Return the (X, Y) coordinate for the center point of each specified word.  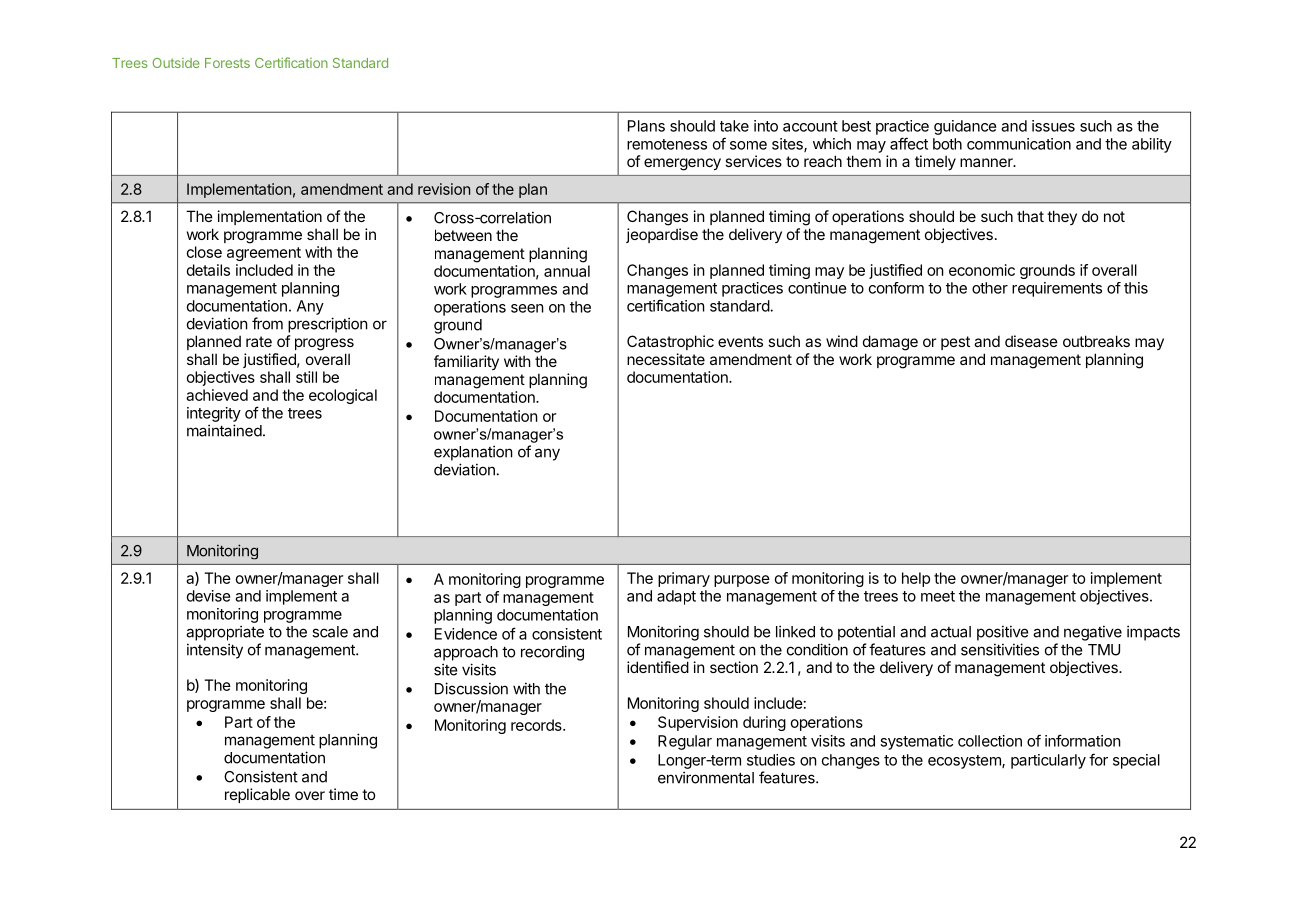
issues (1053, 126)
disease (1031, 341)
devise (209, 596)
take (734, 126)
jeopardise (662, 235)
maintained (224, 430)
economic (982, 270)
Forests (227, 63)
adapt (676, 597)
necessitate (666, 359)
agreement (264, 254)
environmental (706, 777)
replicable (257, 795)
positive (1003, 633)
